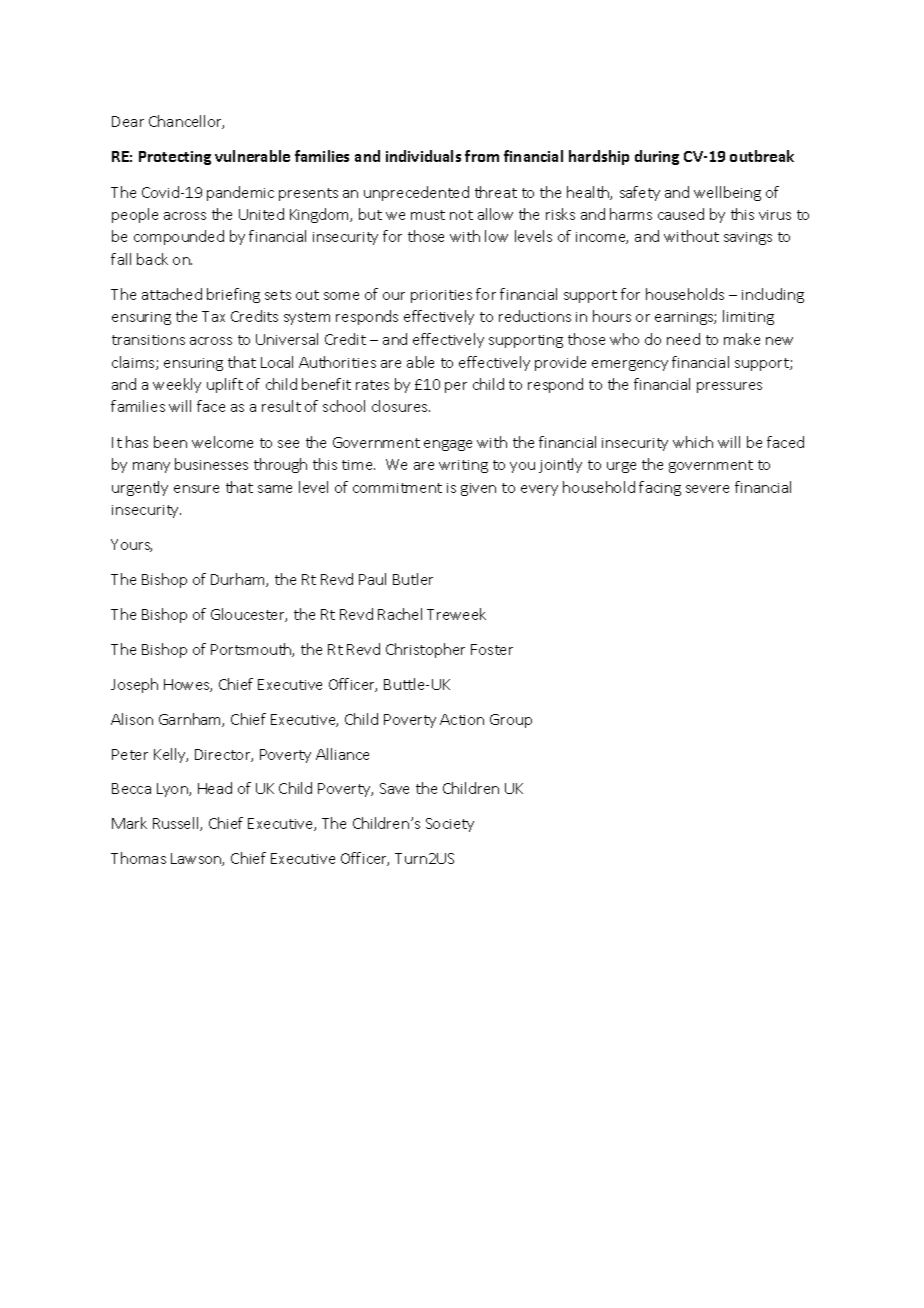  What do you see at coordinates (478, 489) in the page?
I see `given` at bounding box center [478, 489].
